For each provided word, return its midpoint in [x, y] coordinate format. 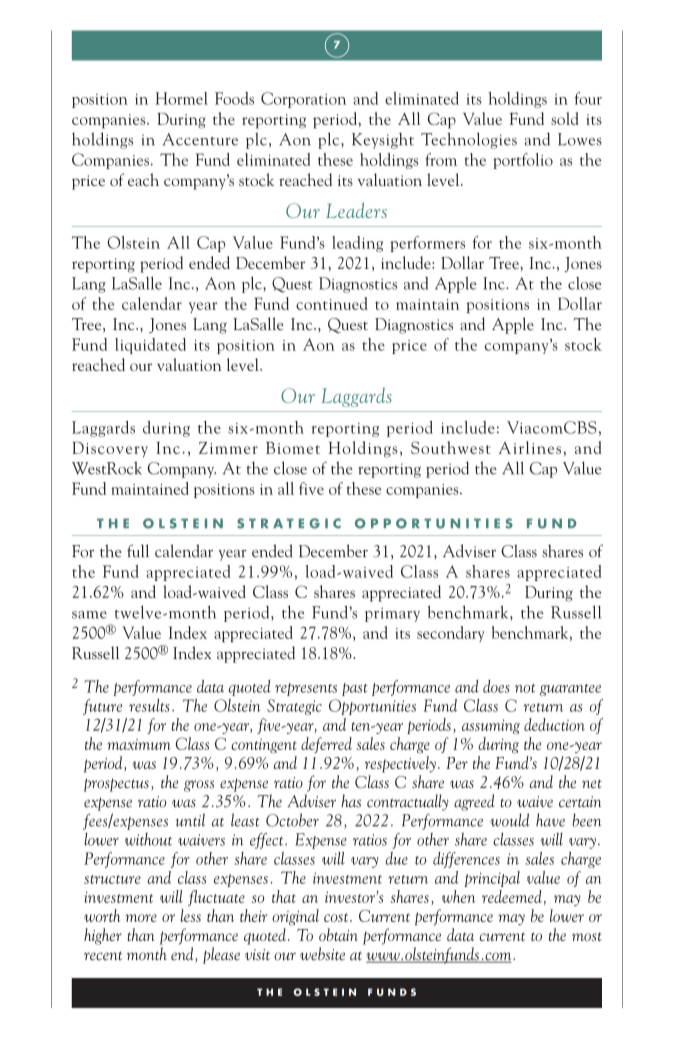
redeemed [512, 896]
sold [565, 118]
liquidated [150, 346]
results [149, 705]
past [355, 689]
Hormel [181, 98]
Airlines [530, 447]
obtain [338, 934]
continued [332, 303]
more [141, 918]
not [525, 688]
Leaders [356, 210]
